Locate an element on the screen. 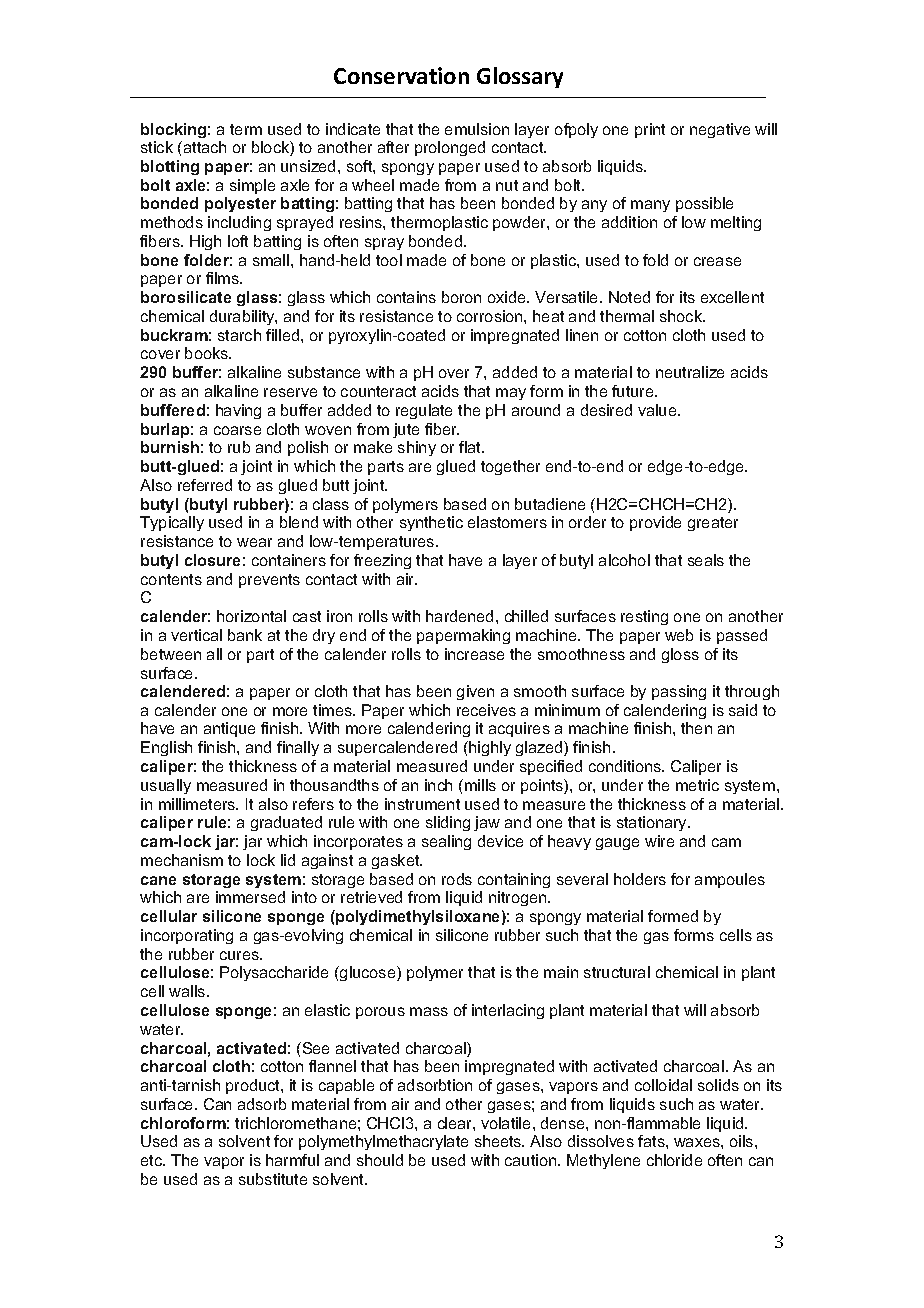 The width and height of the screenshot is (924, 1308). print is located at coordinates (650, 130).
